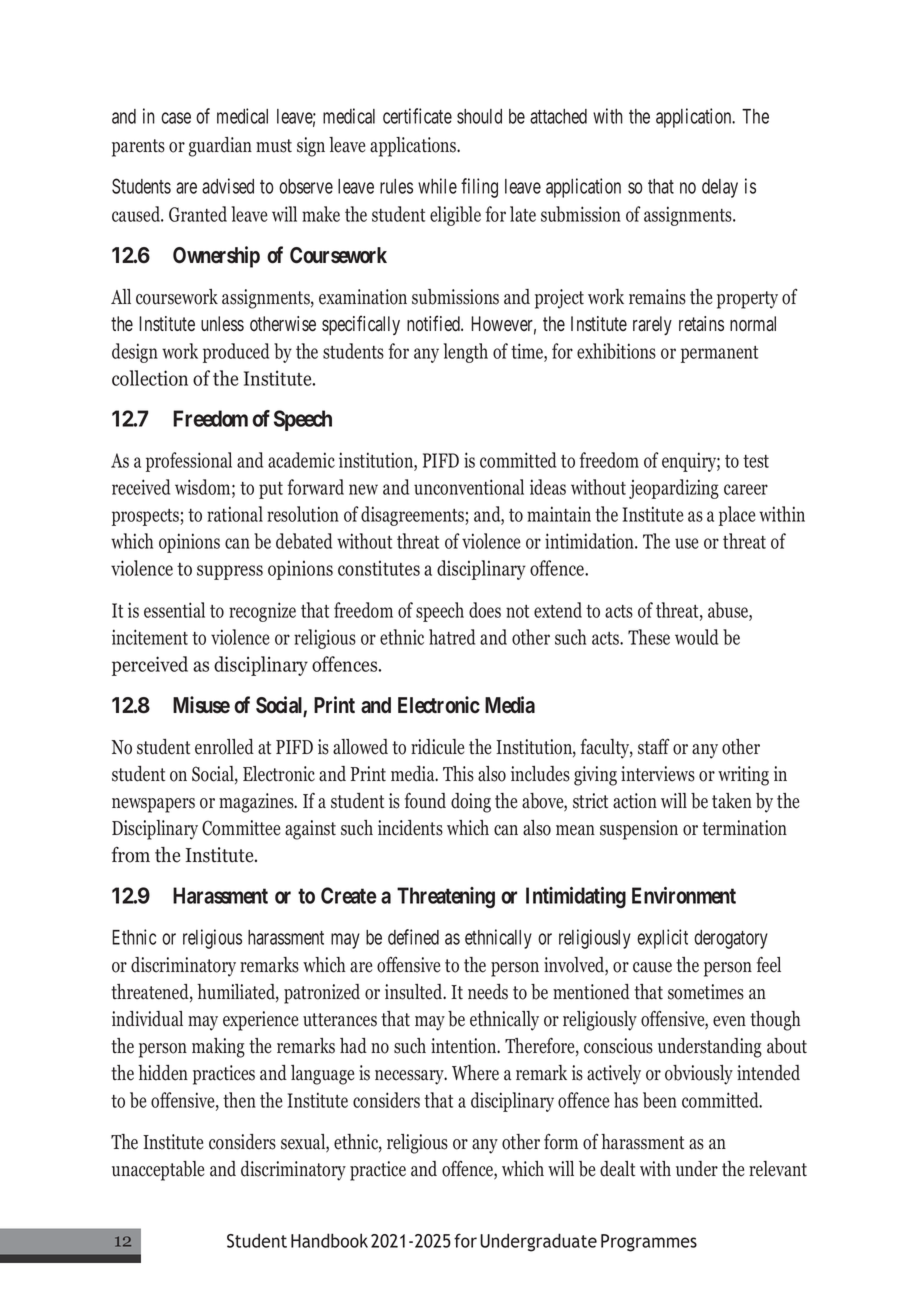 Image resolution: width=924 pixels, height=1307 pixels. What do you see at coordinates (719, 354) in the document?
I see `permanent` at bounding box center [719, 354].
